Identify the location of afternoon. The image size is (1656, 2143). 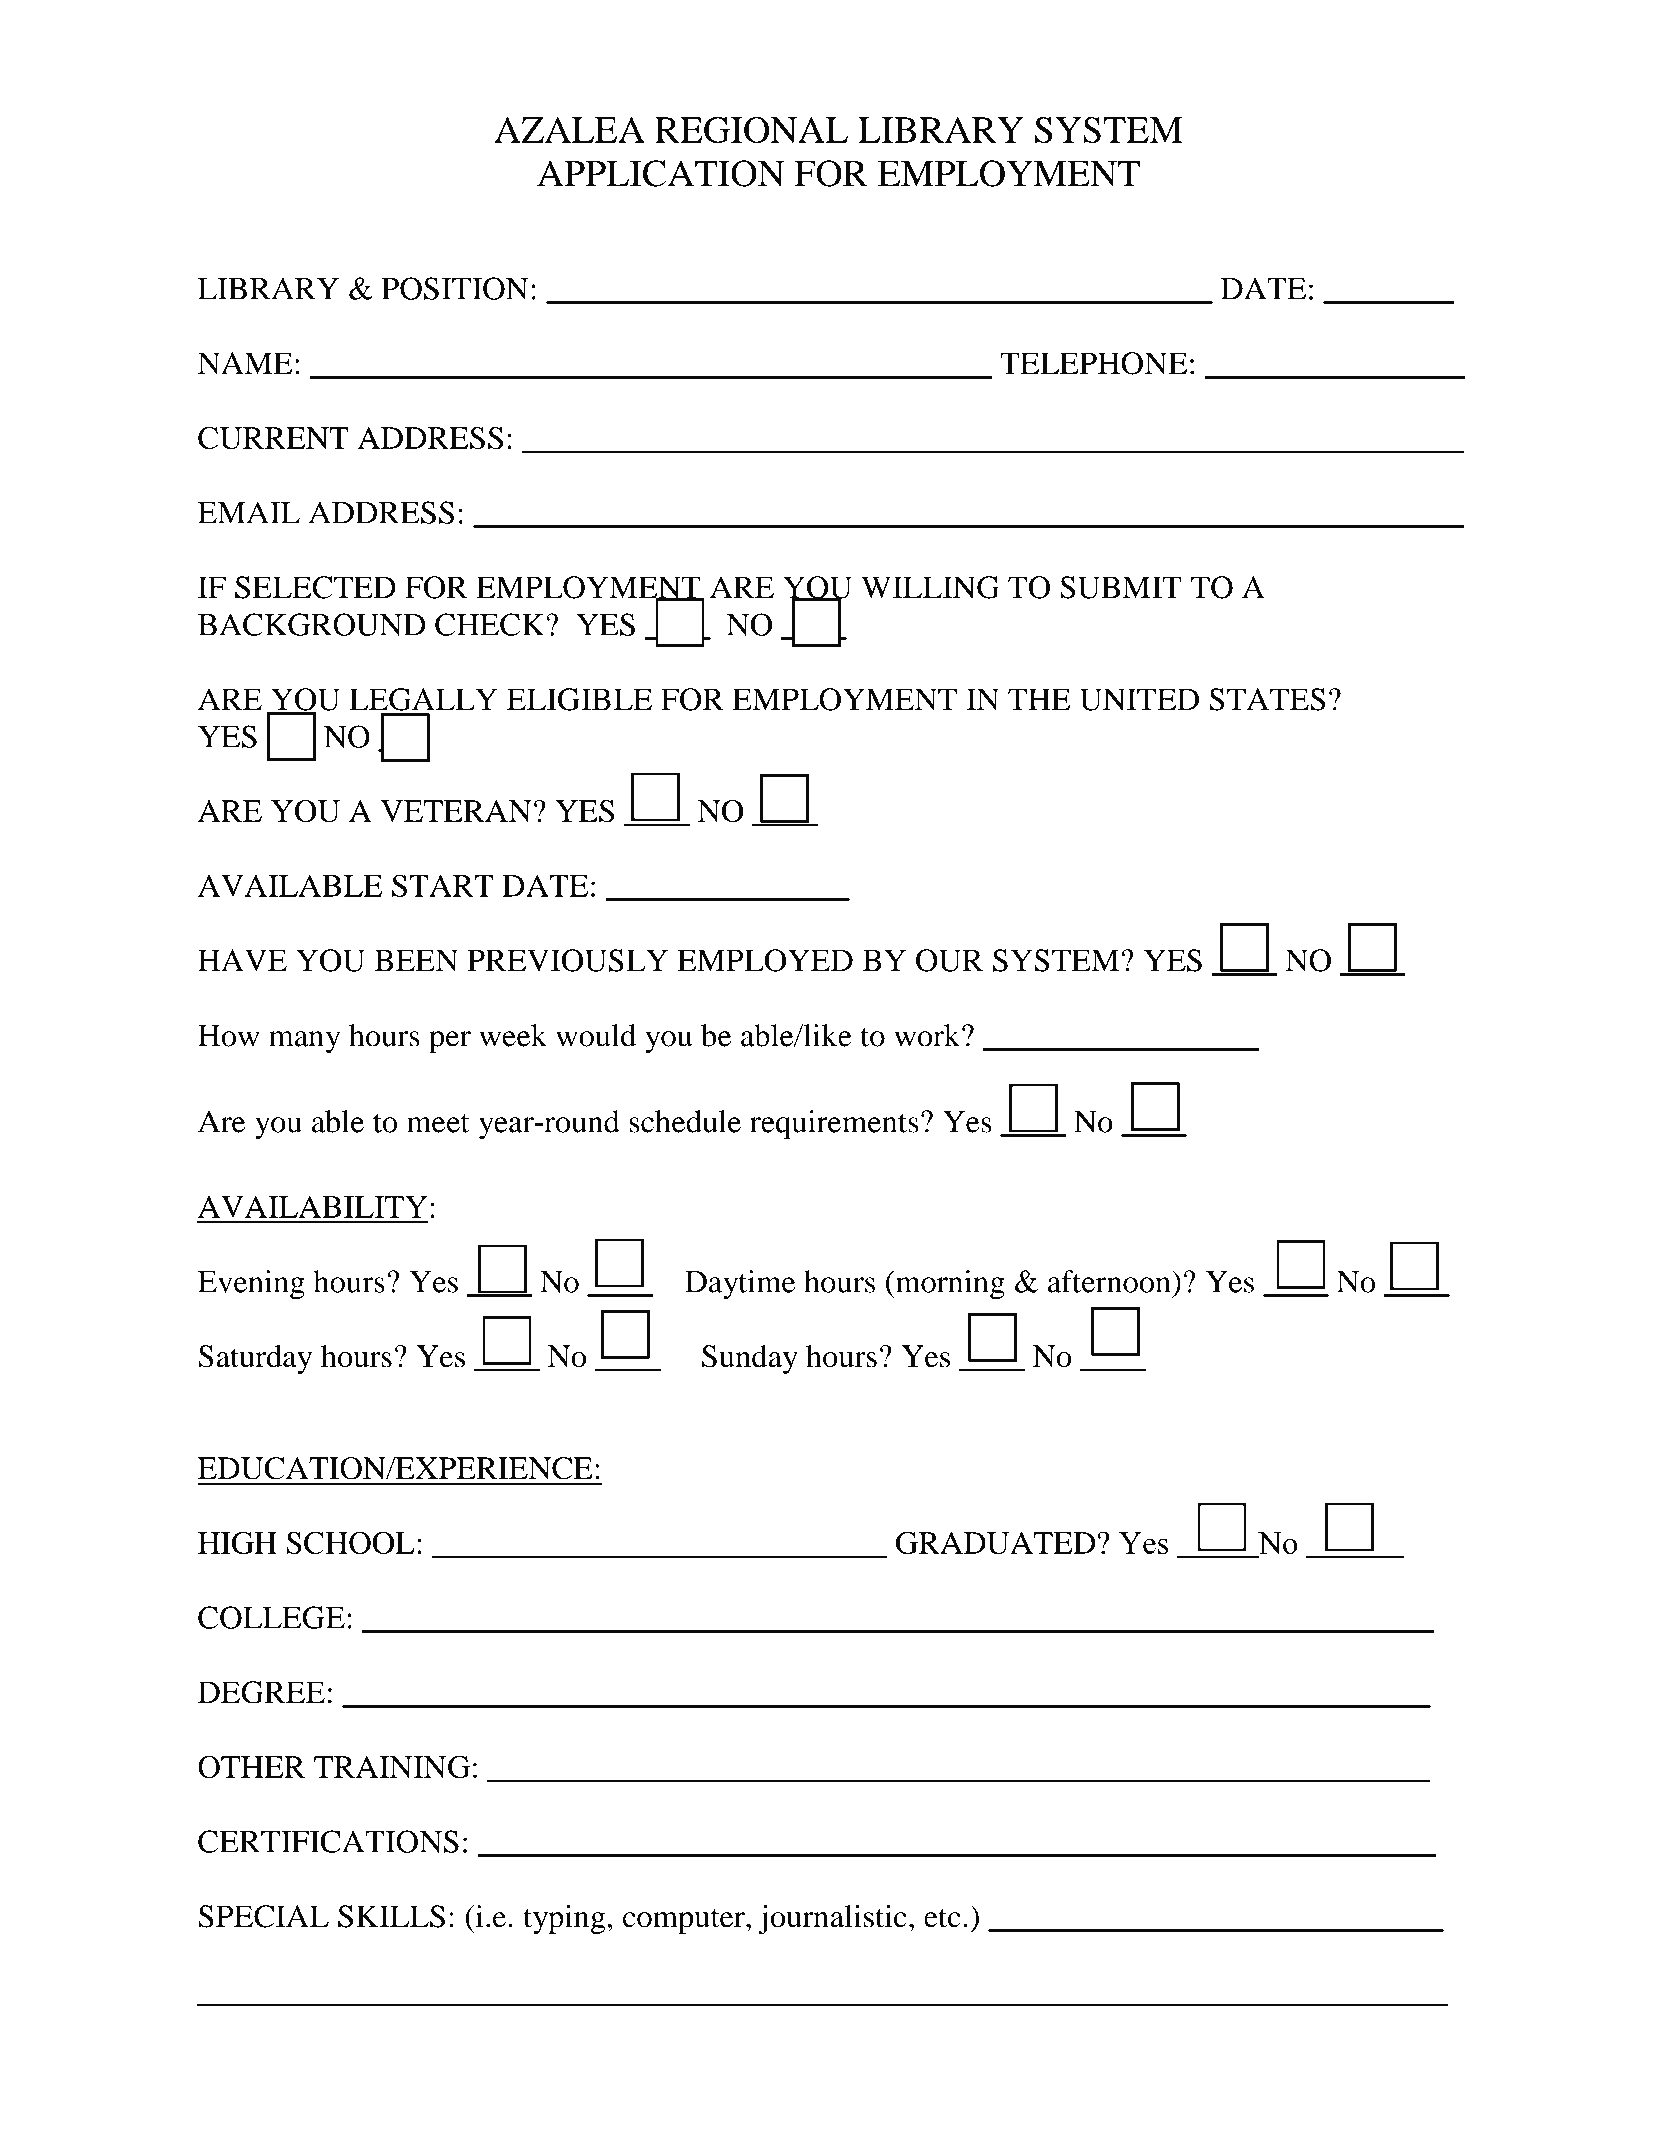
(1110, 1281).
